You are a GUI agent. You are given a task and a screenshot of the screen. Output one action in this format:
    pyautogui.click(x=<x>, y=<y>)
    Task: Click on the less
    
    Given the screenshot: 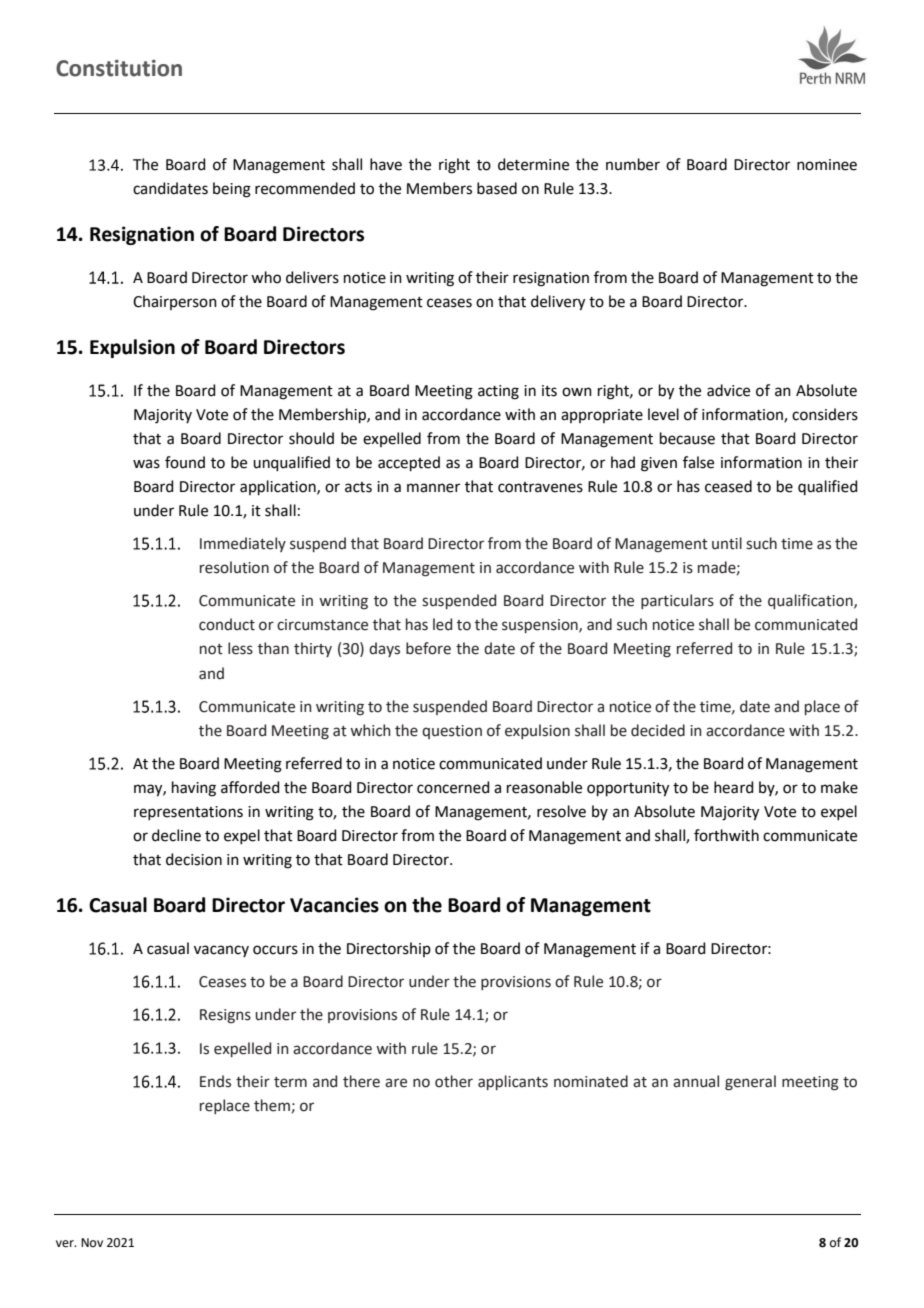 What is the action you would take?
    pyautogui.click(x=240, y=648)
